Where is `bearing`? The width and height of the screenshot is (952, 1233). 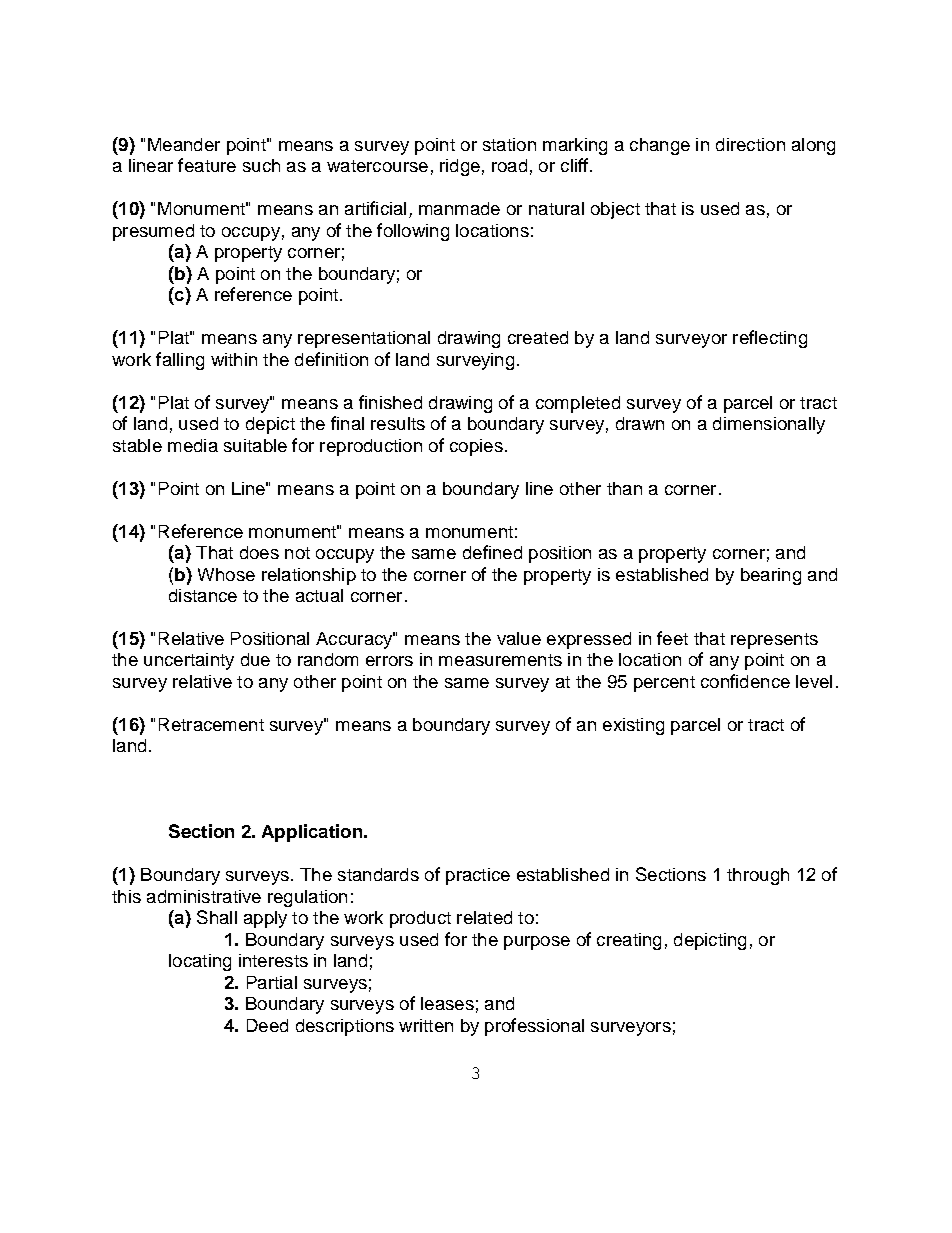
bearing is located at coordinates (771, 576).
